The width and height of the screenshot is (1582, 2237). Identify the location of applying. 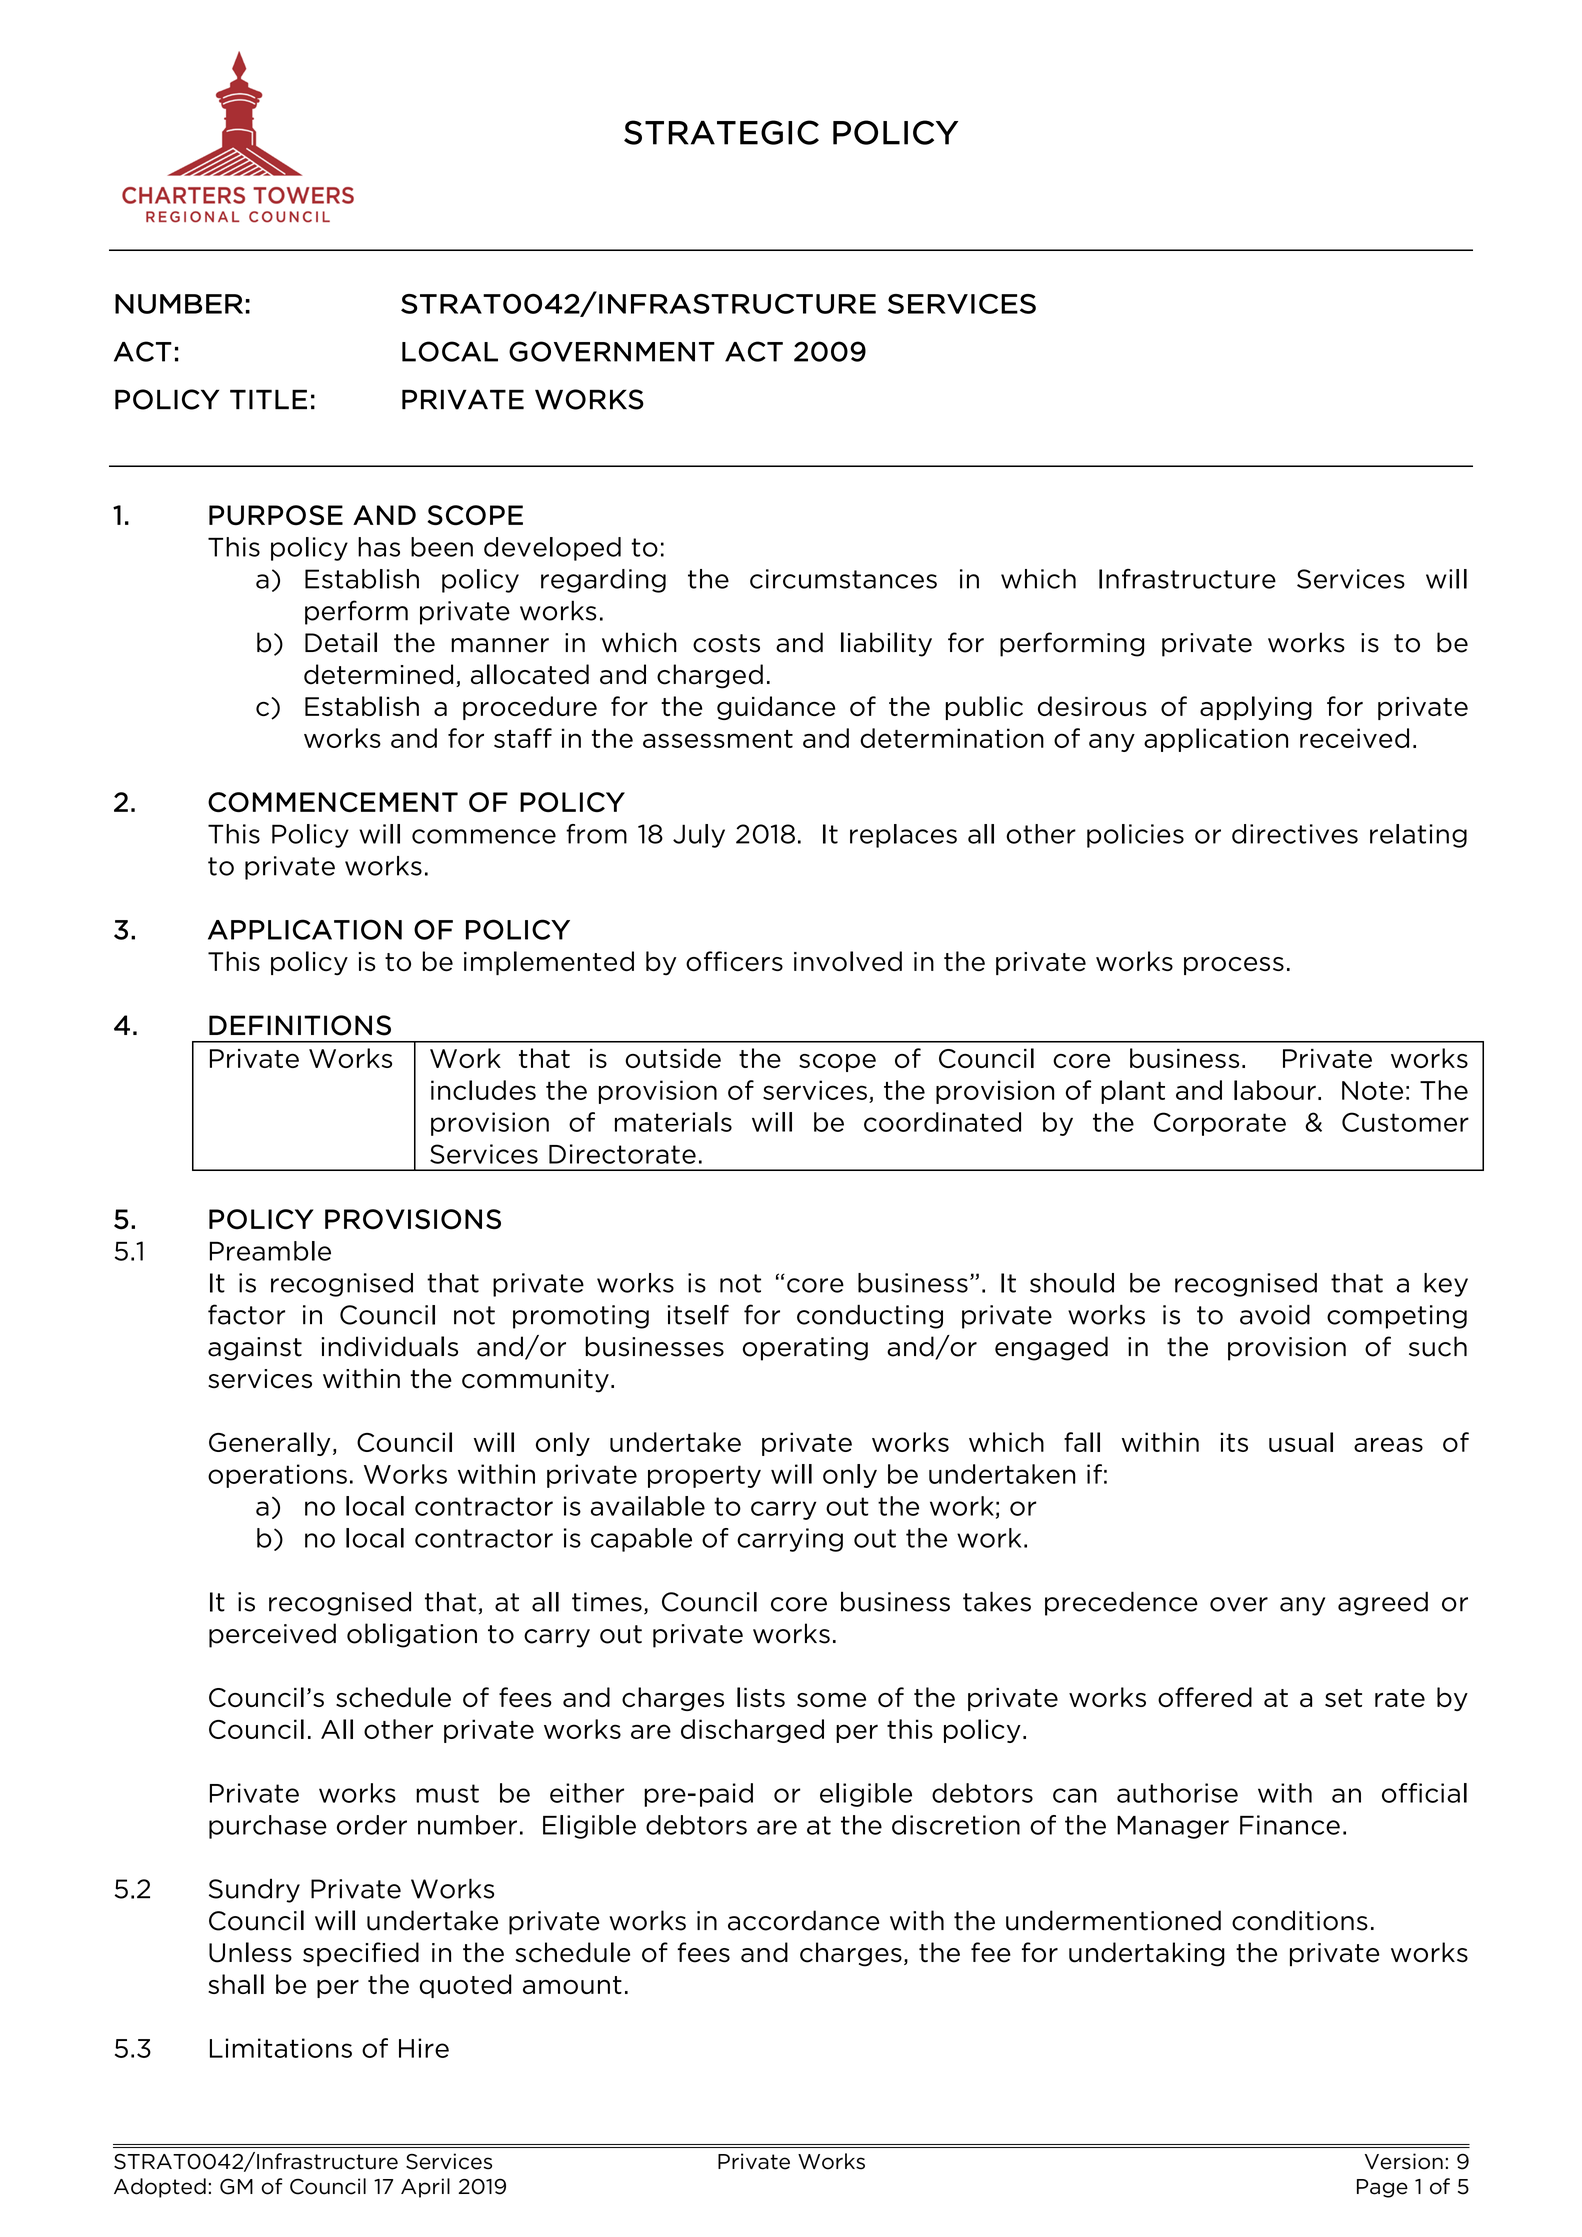
(1256, 708).
